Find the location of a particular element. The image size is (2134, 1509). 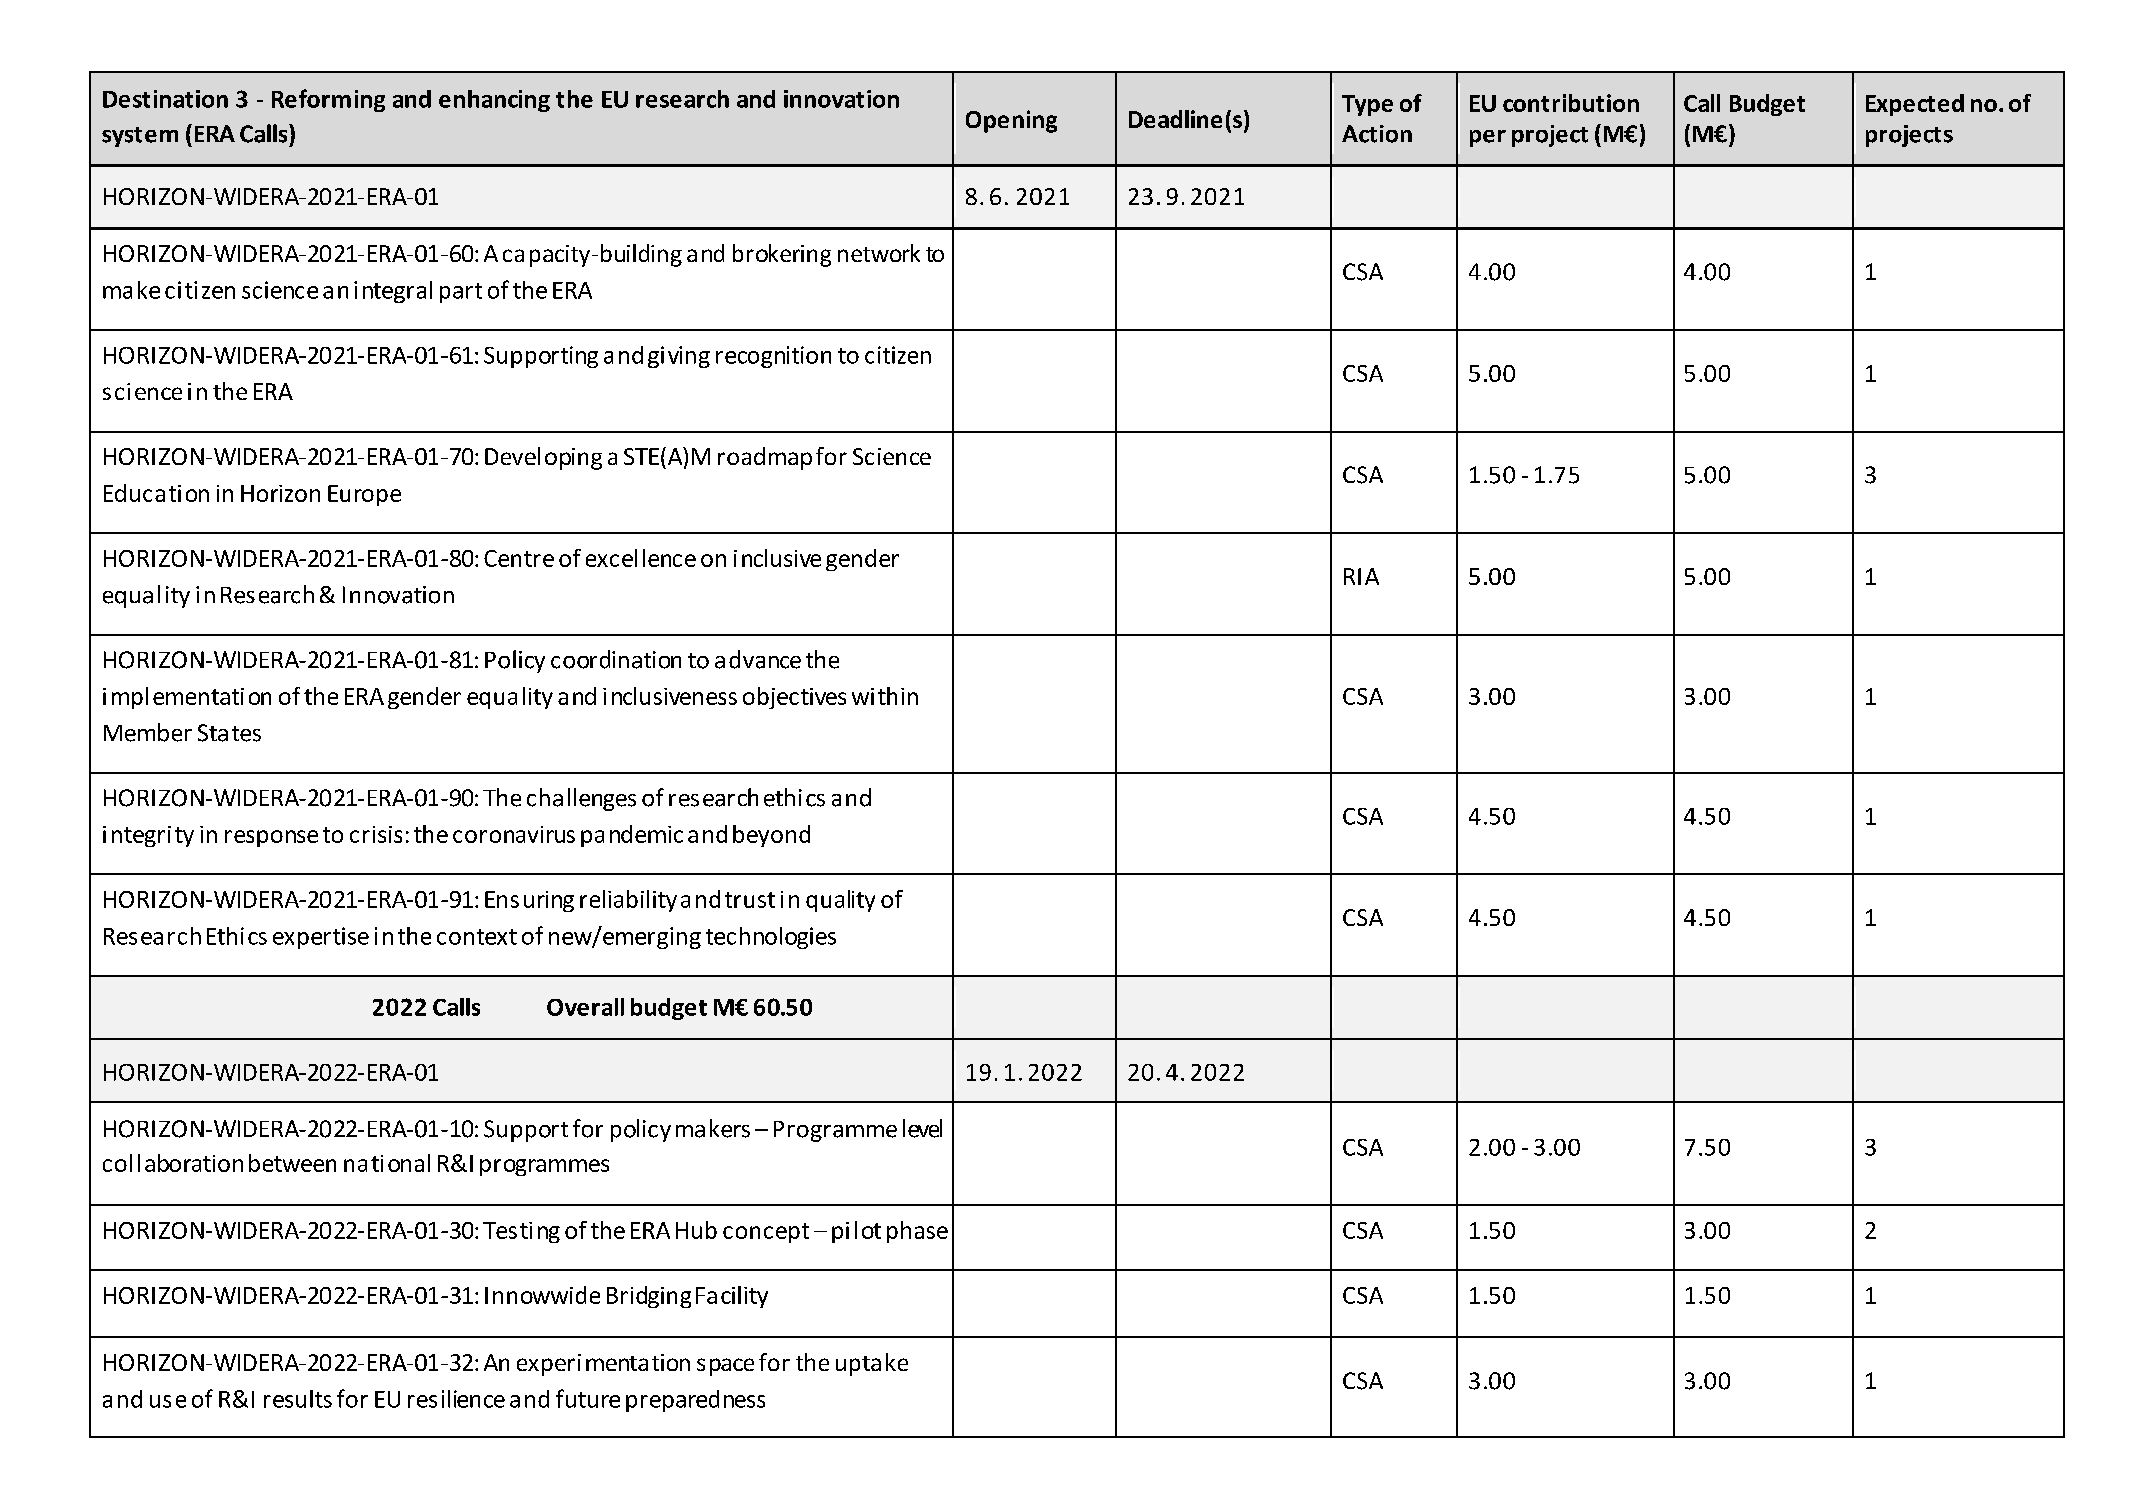

results is located at coordinates (298, 1399).
